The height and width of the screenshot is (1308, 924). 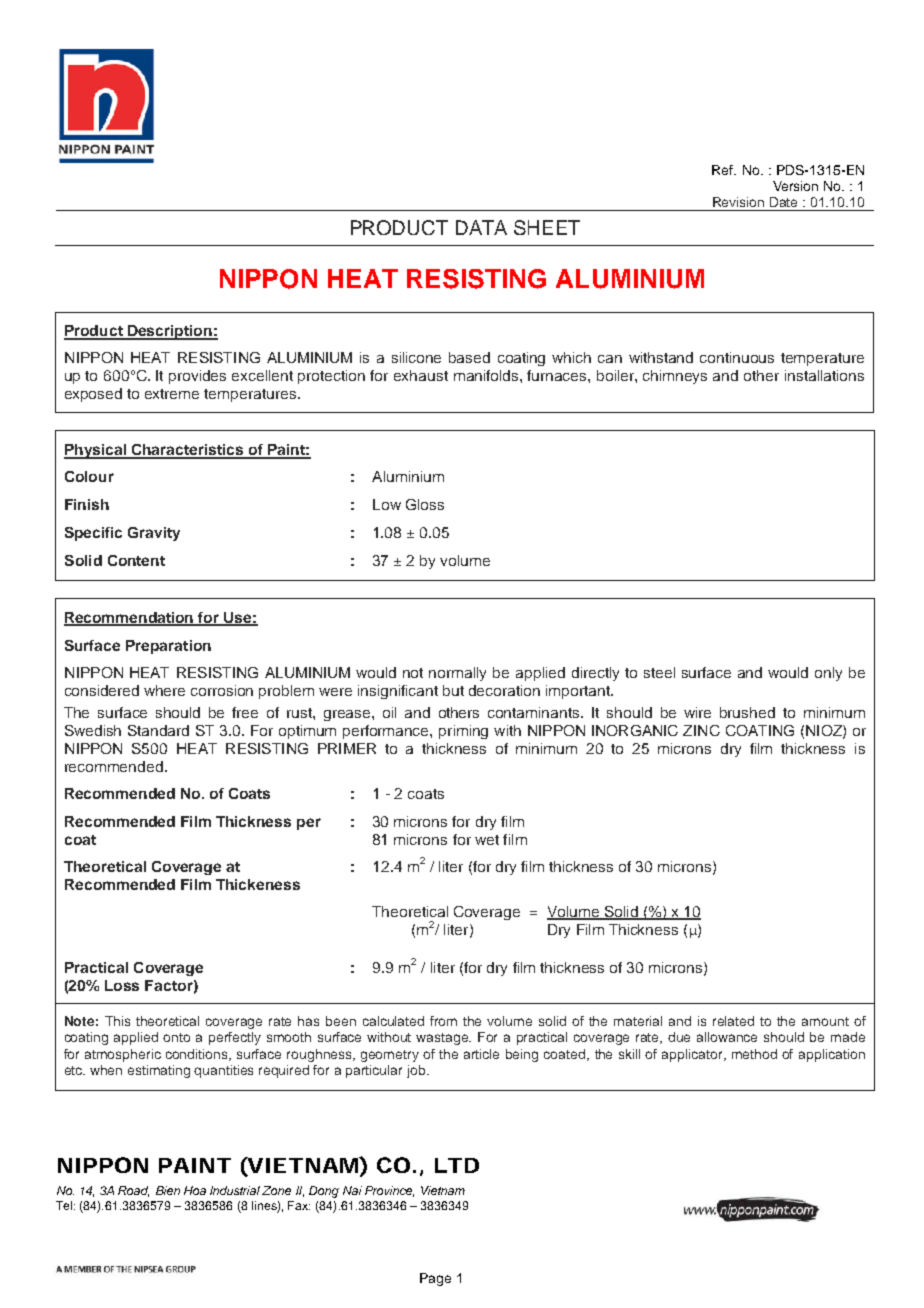 I want to click on Bien, so click(x=168, y=1190).
